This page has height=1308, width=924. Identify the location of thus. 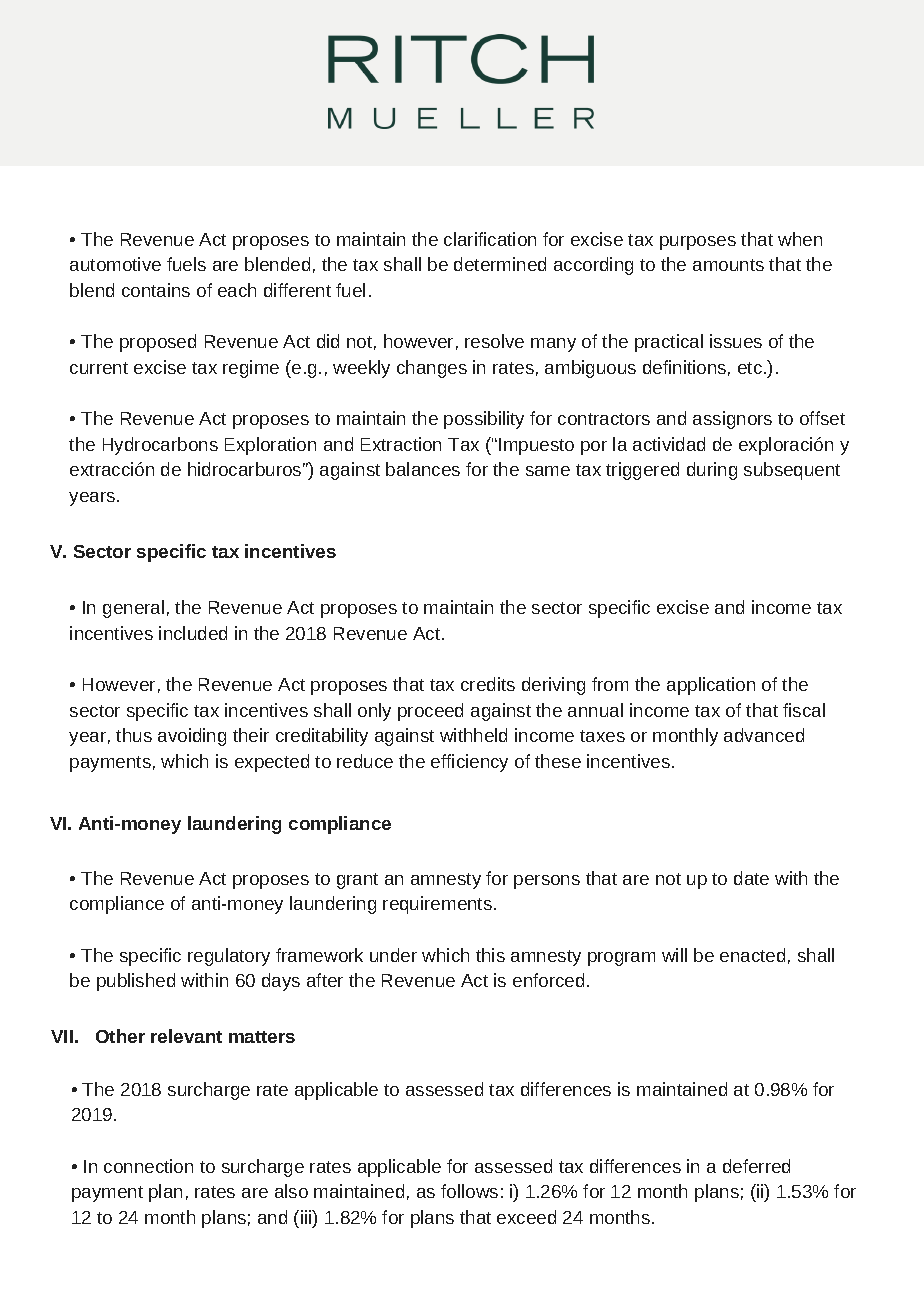
(134, 735).
